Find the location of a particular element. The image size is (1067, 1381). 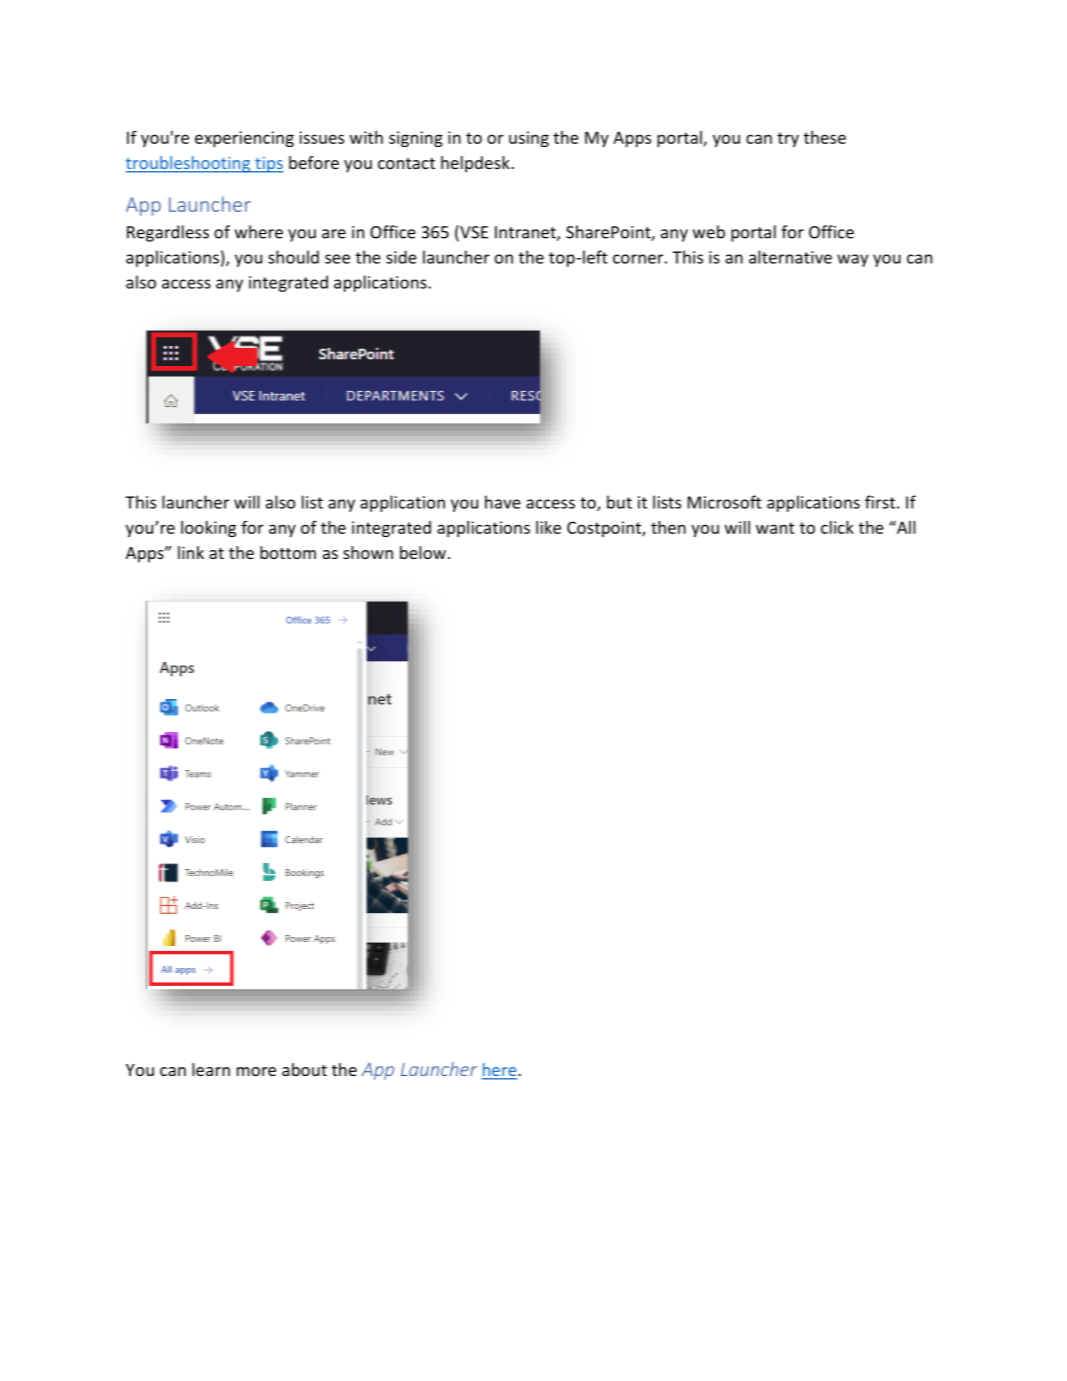

learn is located at coordinates (211, 1069).
